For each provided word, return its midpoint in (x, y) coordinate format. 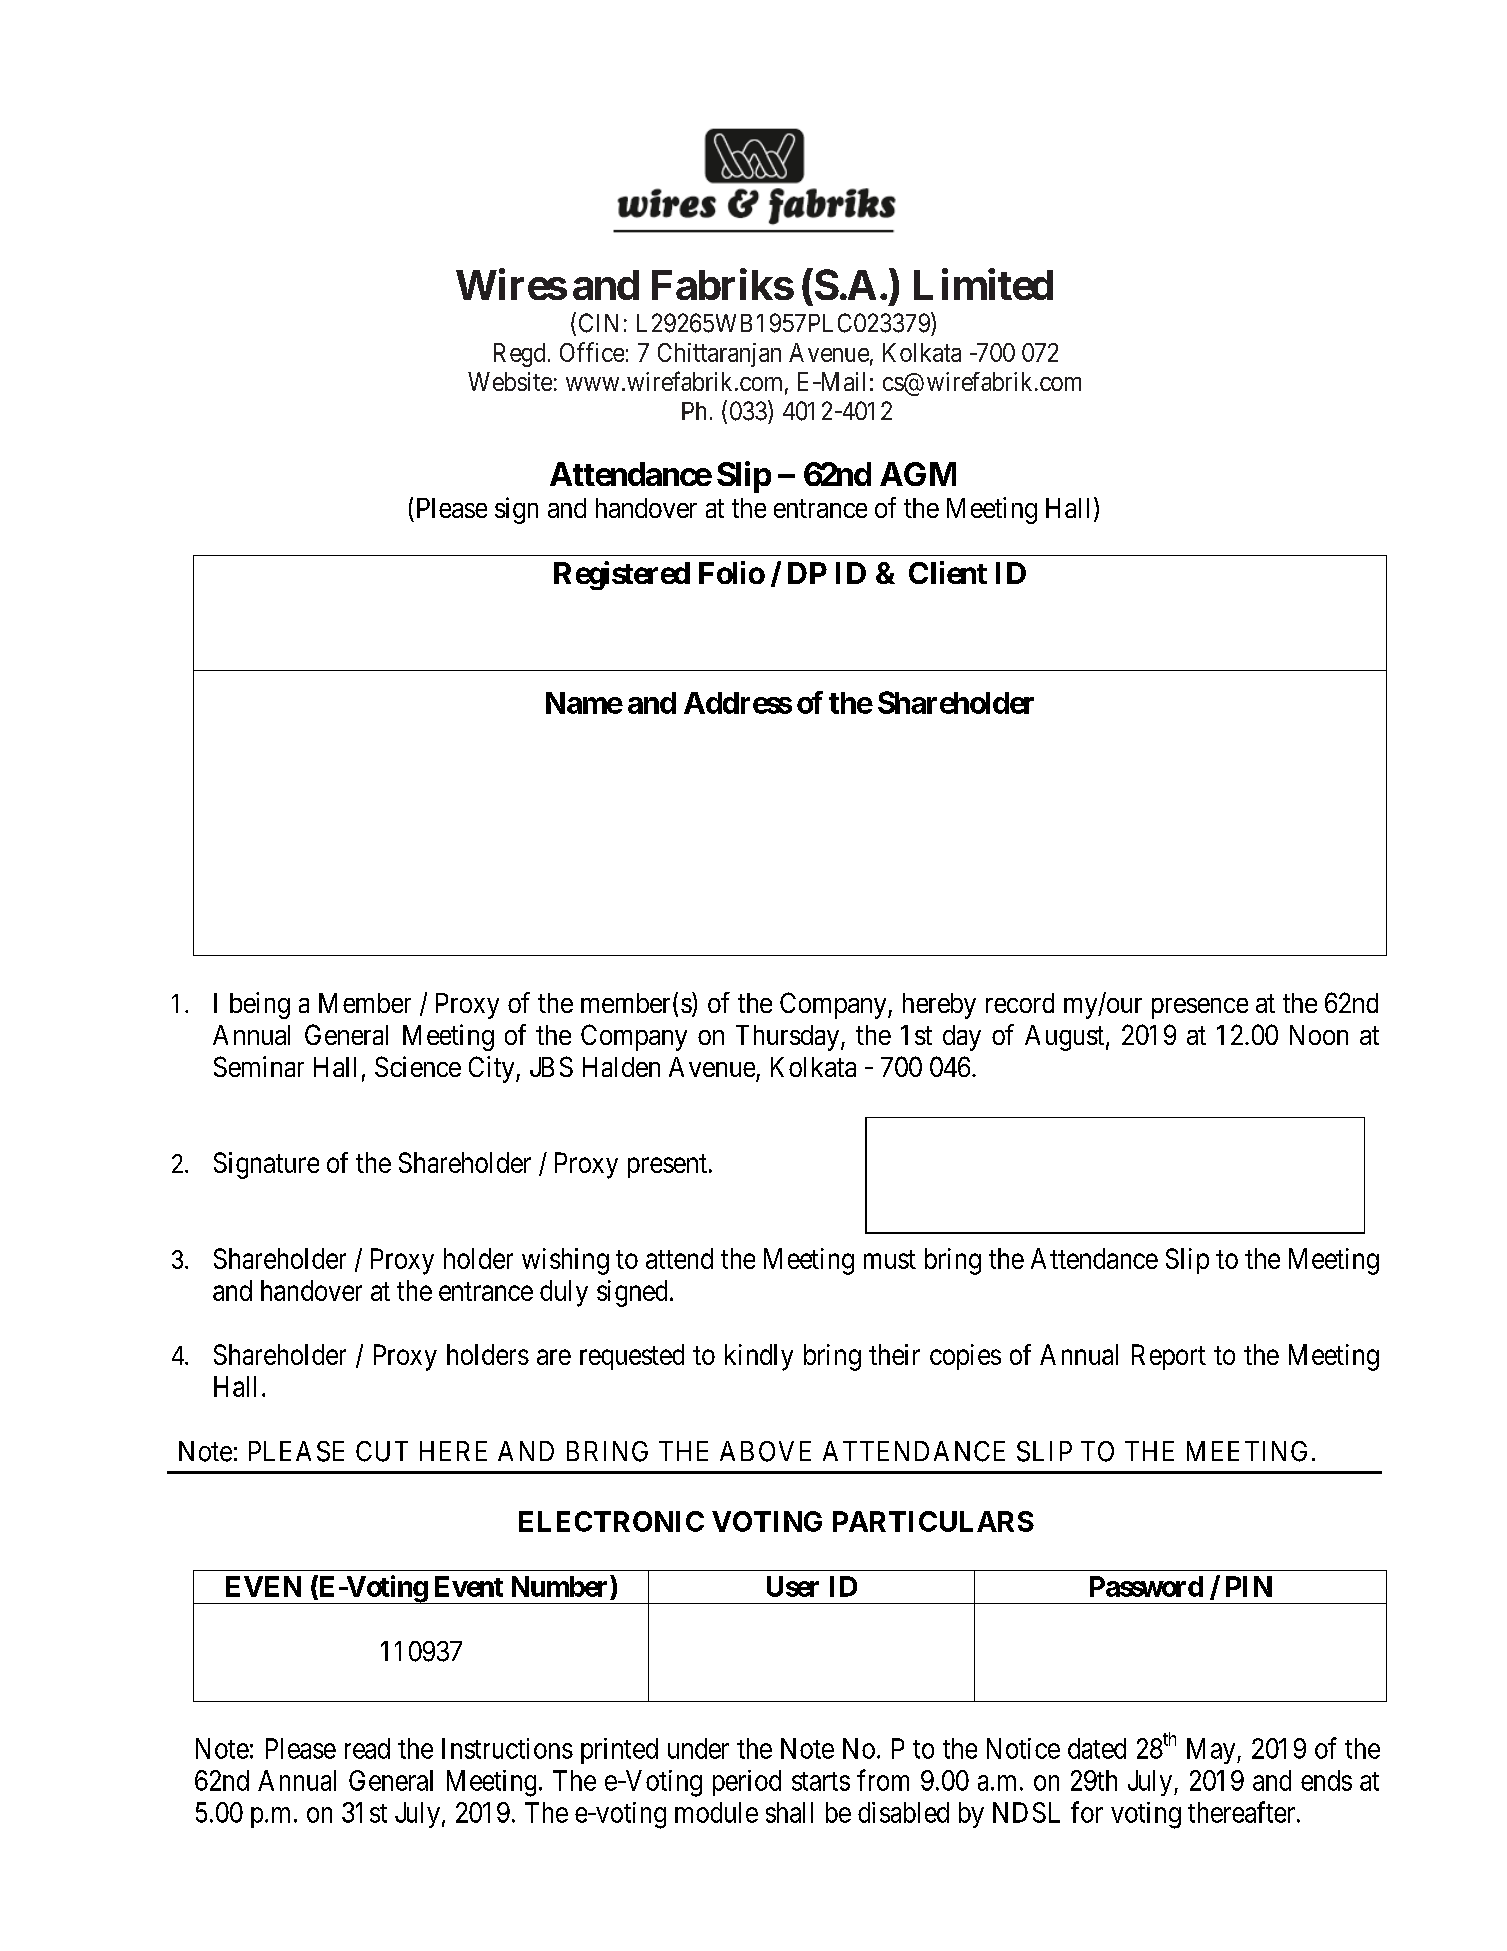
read (367, 1748)
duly (564, 1293)
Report (1169, 1357)
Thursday (789, 1038)
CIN (598, 323)
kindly (759, 1357)
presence (1200, 1008)
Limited (983, 284)
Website (510, 381)
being (260, 1005)
